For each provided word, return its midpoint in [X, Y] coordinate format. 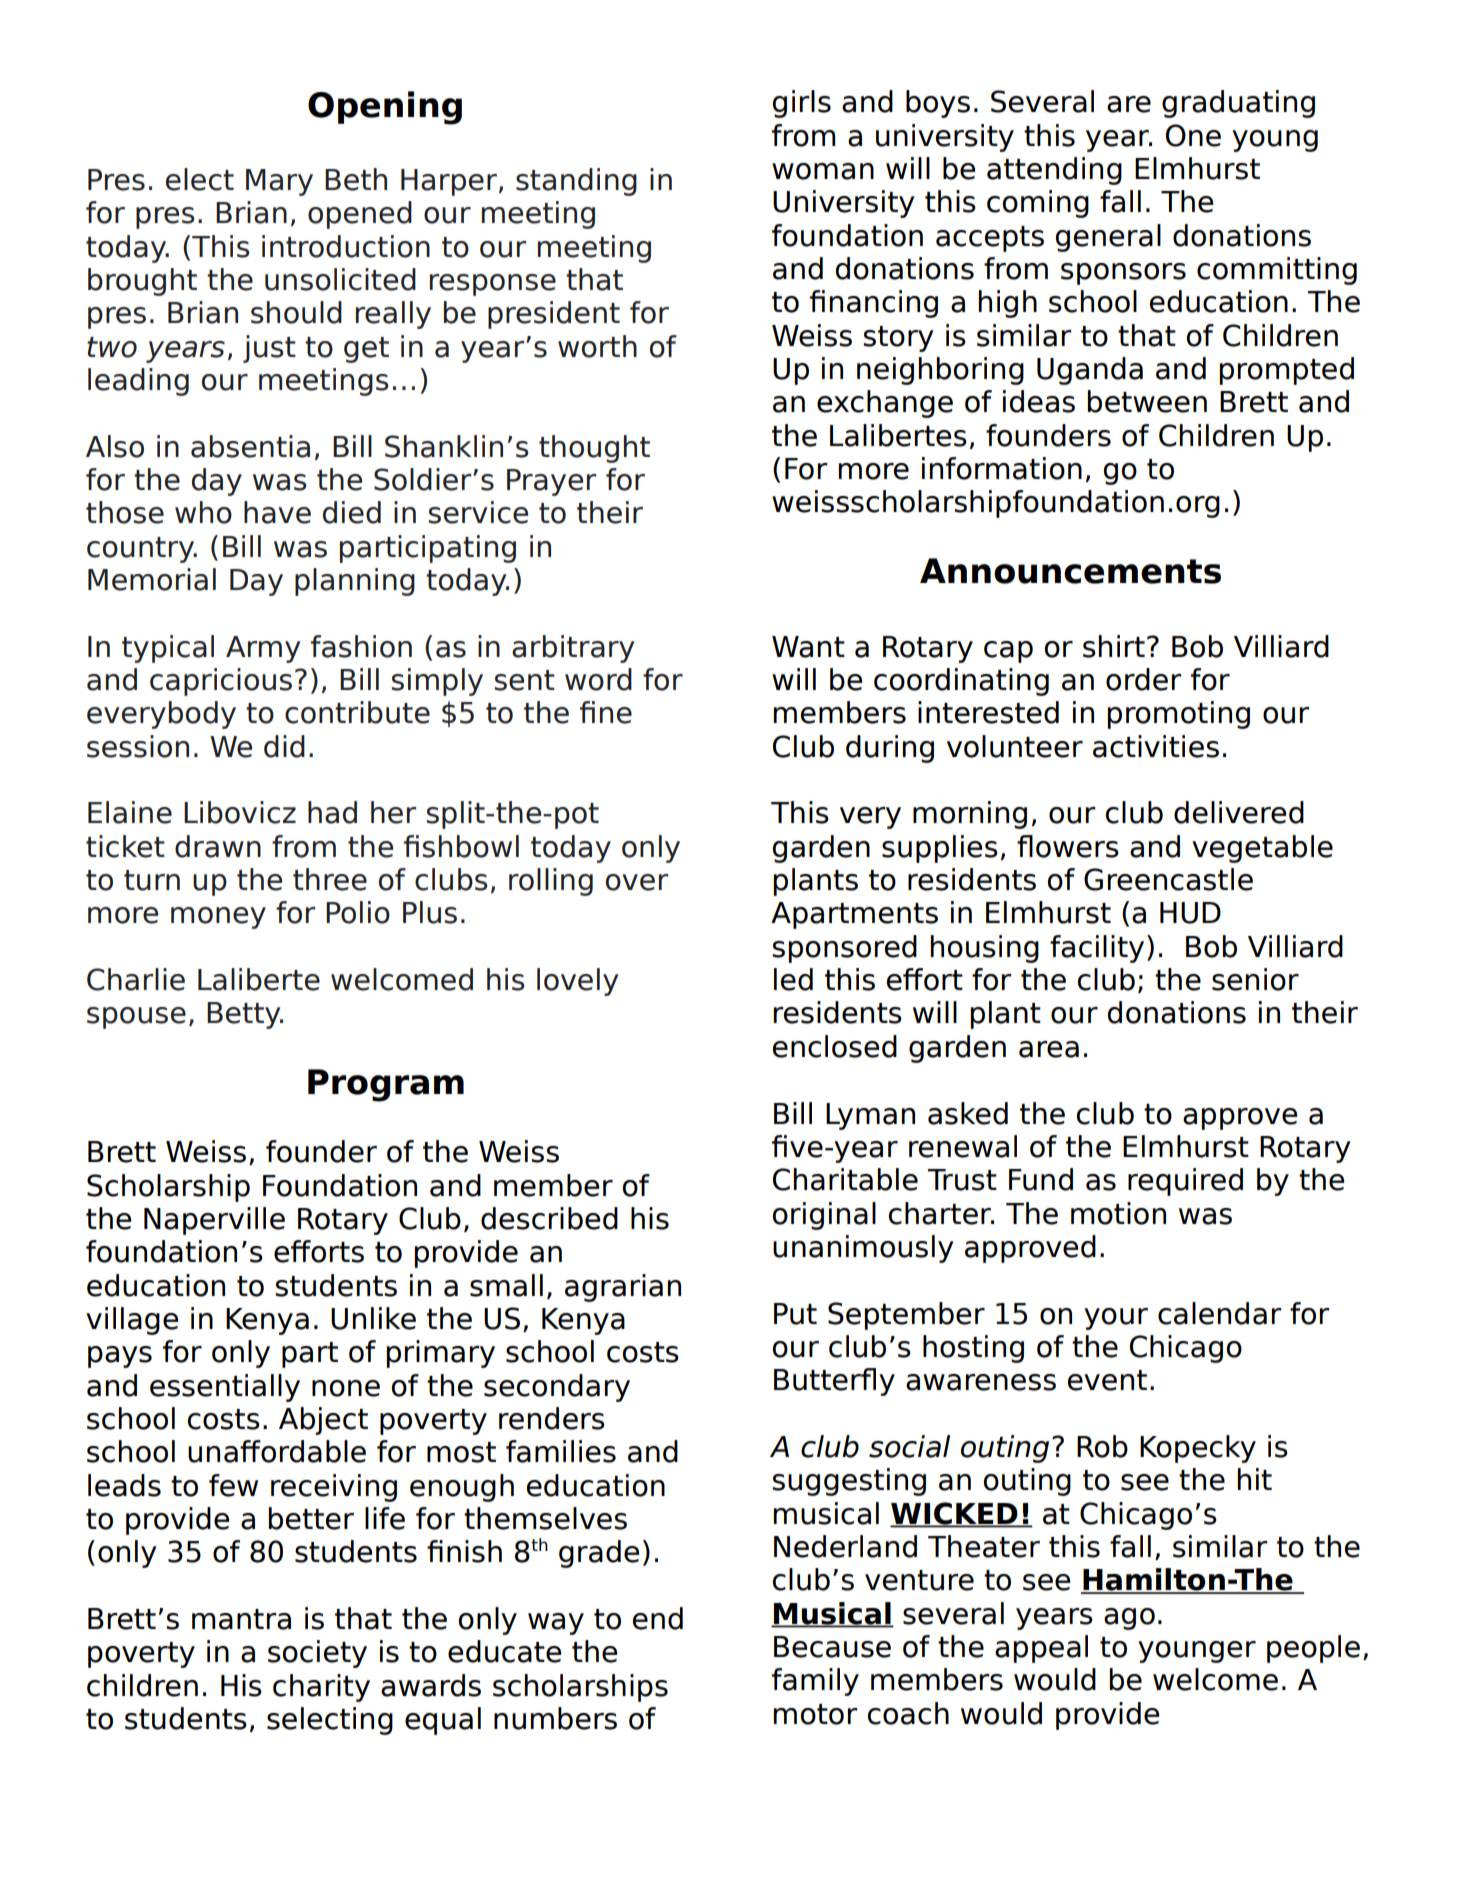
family [815, 1682]
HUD [1190, 913]
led [793, 979]
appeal [1041, 1649]
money [218, 918]
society [317, 1654]
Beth [356, 179]
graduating [1238, 104]
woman [823, 171]
